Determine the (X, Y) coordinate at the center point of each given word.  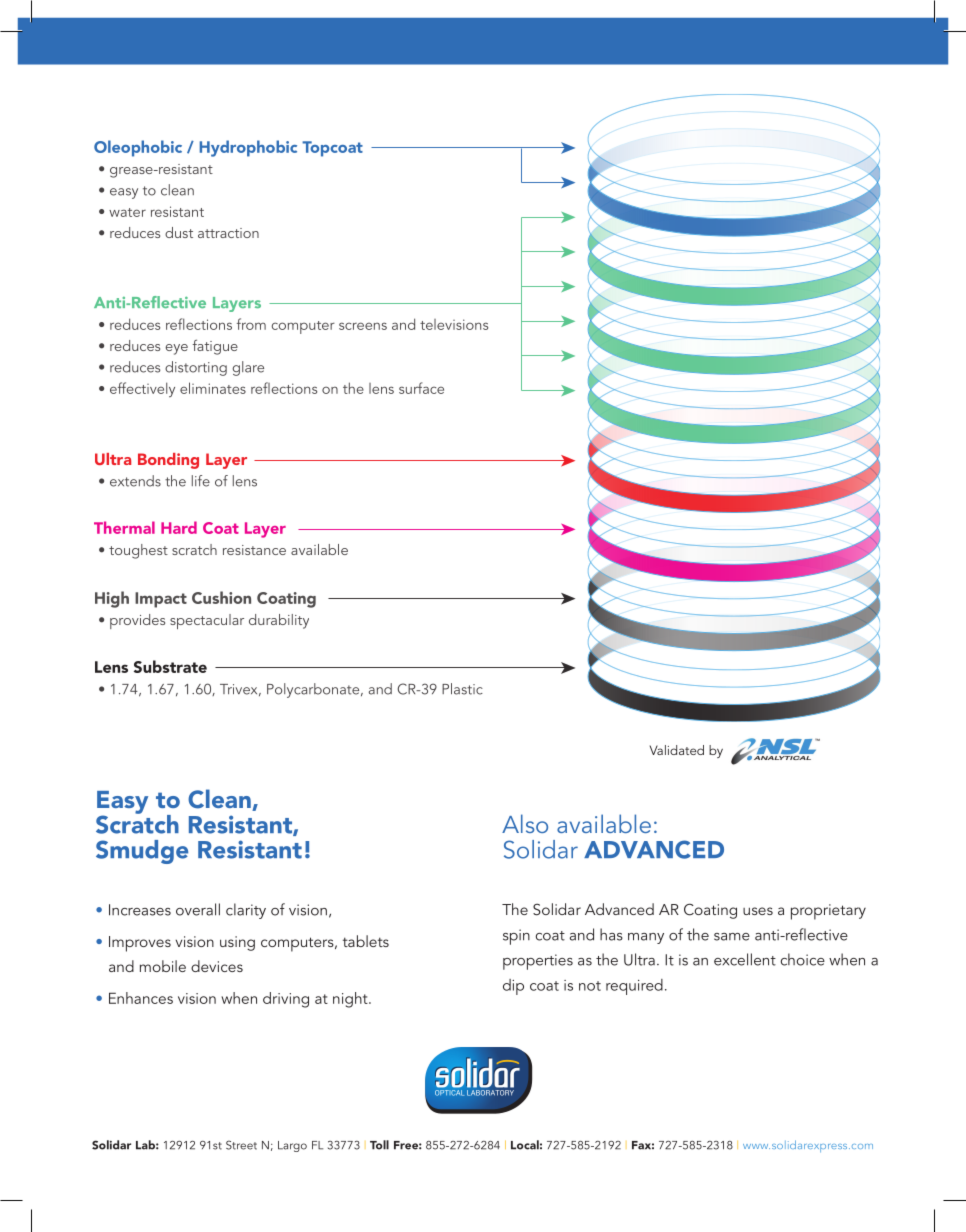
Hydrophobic (248, 148)
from (251, 324)
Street (241, 1145)
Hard (179, 527)
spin (516, 937)
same (732, 937)
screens (363, 326)
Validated (677, 750)
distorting (196, 368)
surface (421, 388)
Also (525, 823)
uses (758, 911)
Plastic (462, 689)
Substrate (170, 666)
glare (248, 368)
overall (198, 909)
